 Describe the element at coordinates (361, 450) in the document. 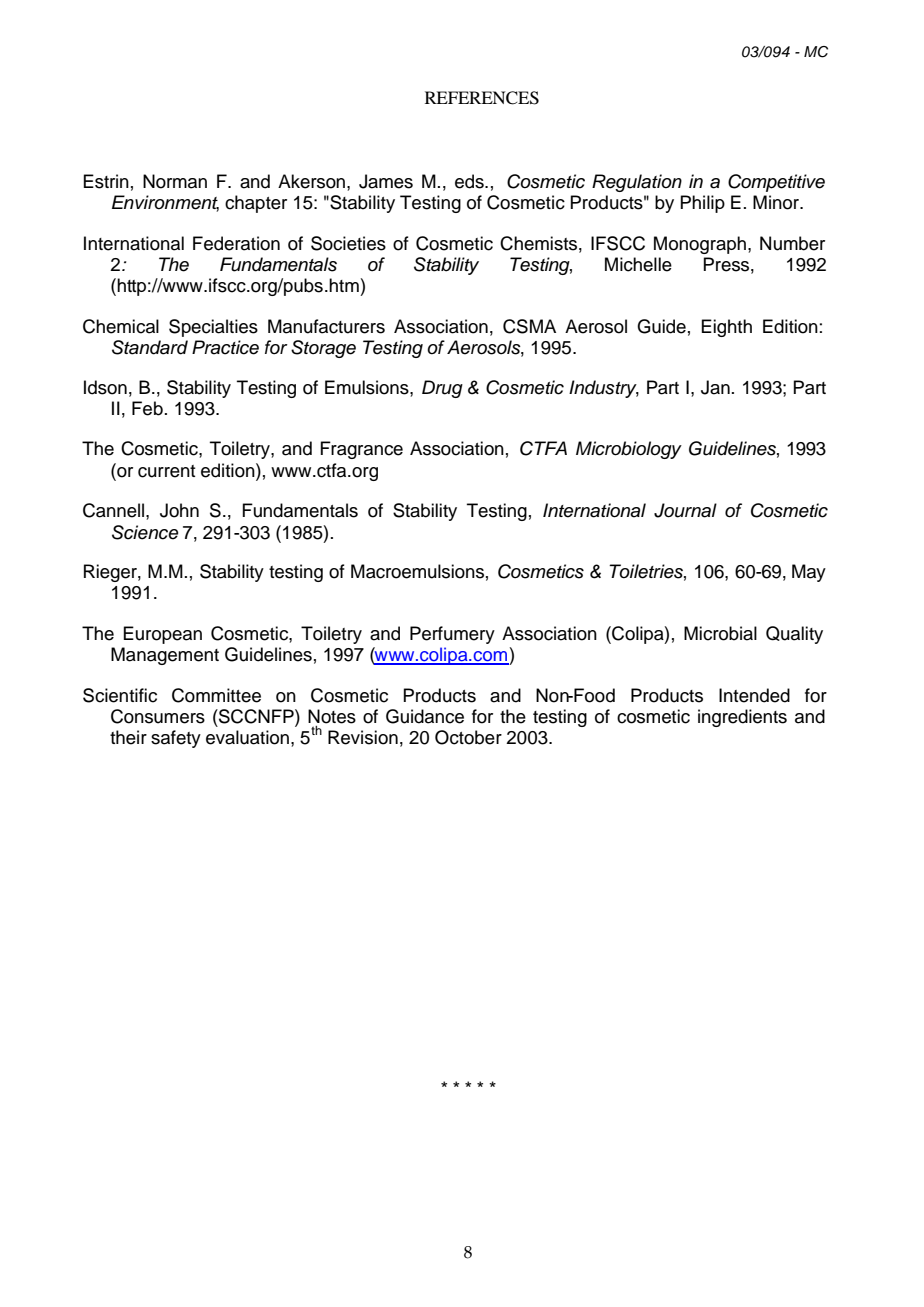

I see `Fragrance` at that location.
